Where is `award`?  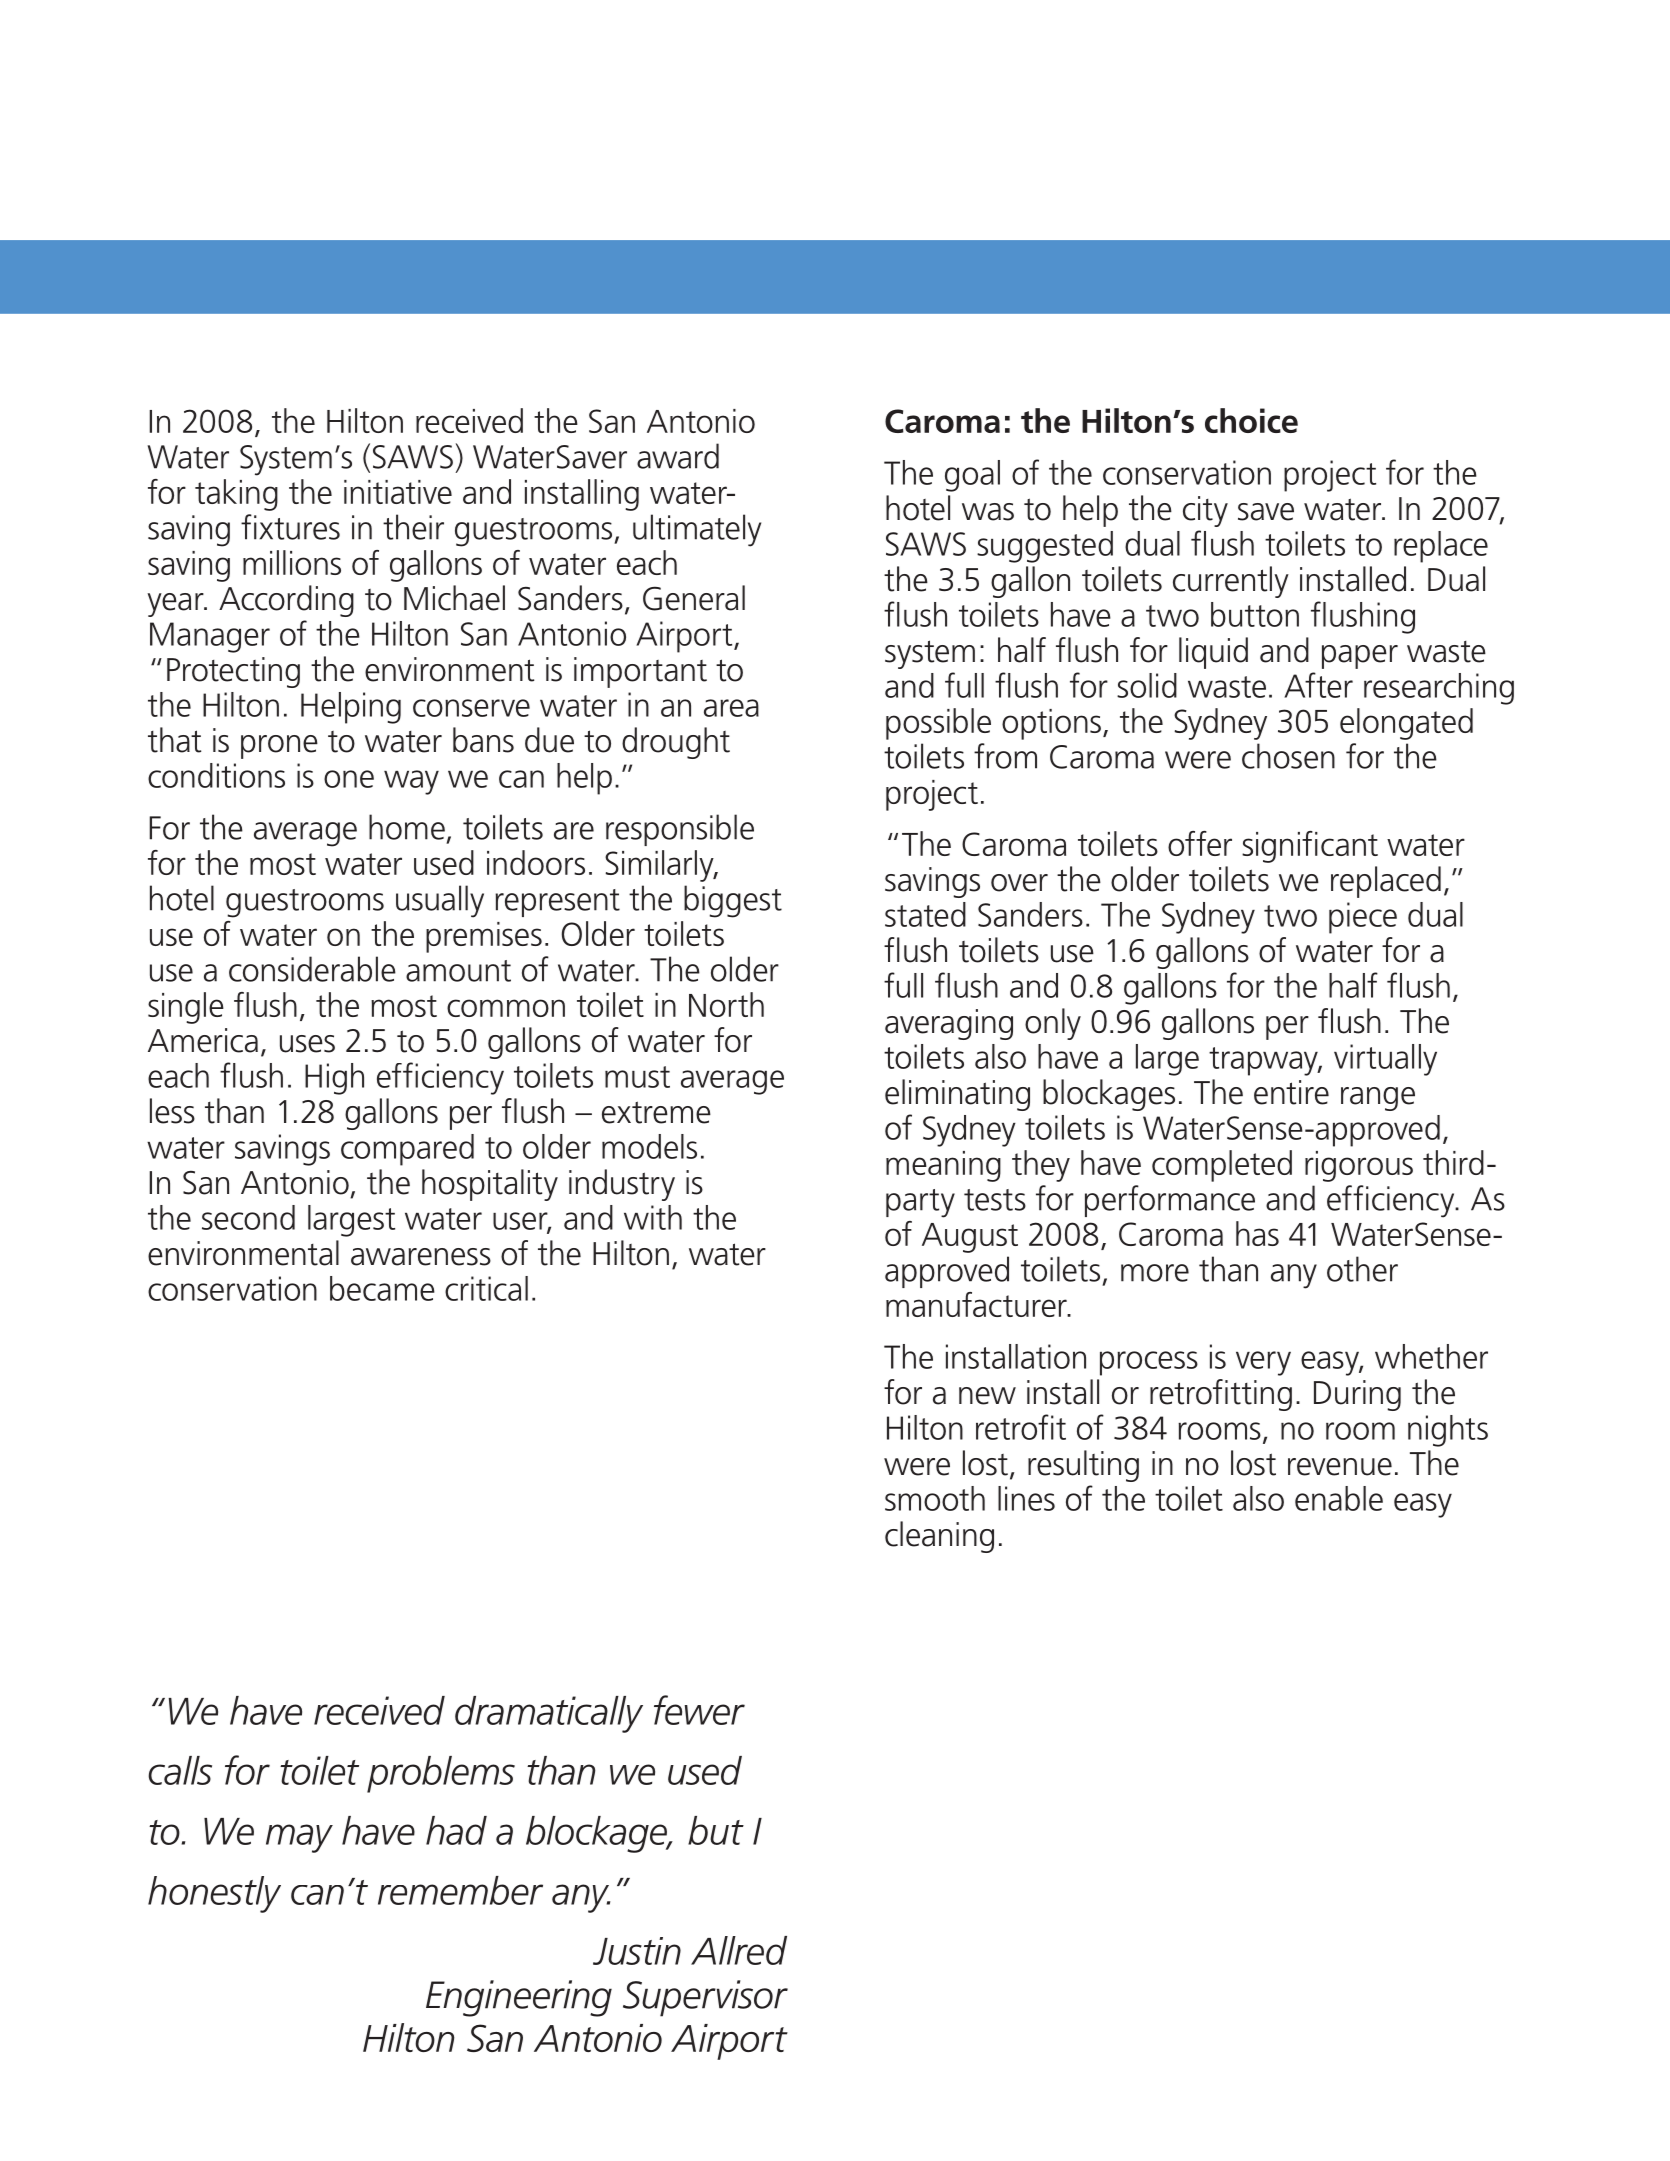
award is located at coordinates (678, 456).
